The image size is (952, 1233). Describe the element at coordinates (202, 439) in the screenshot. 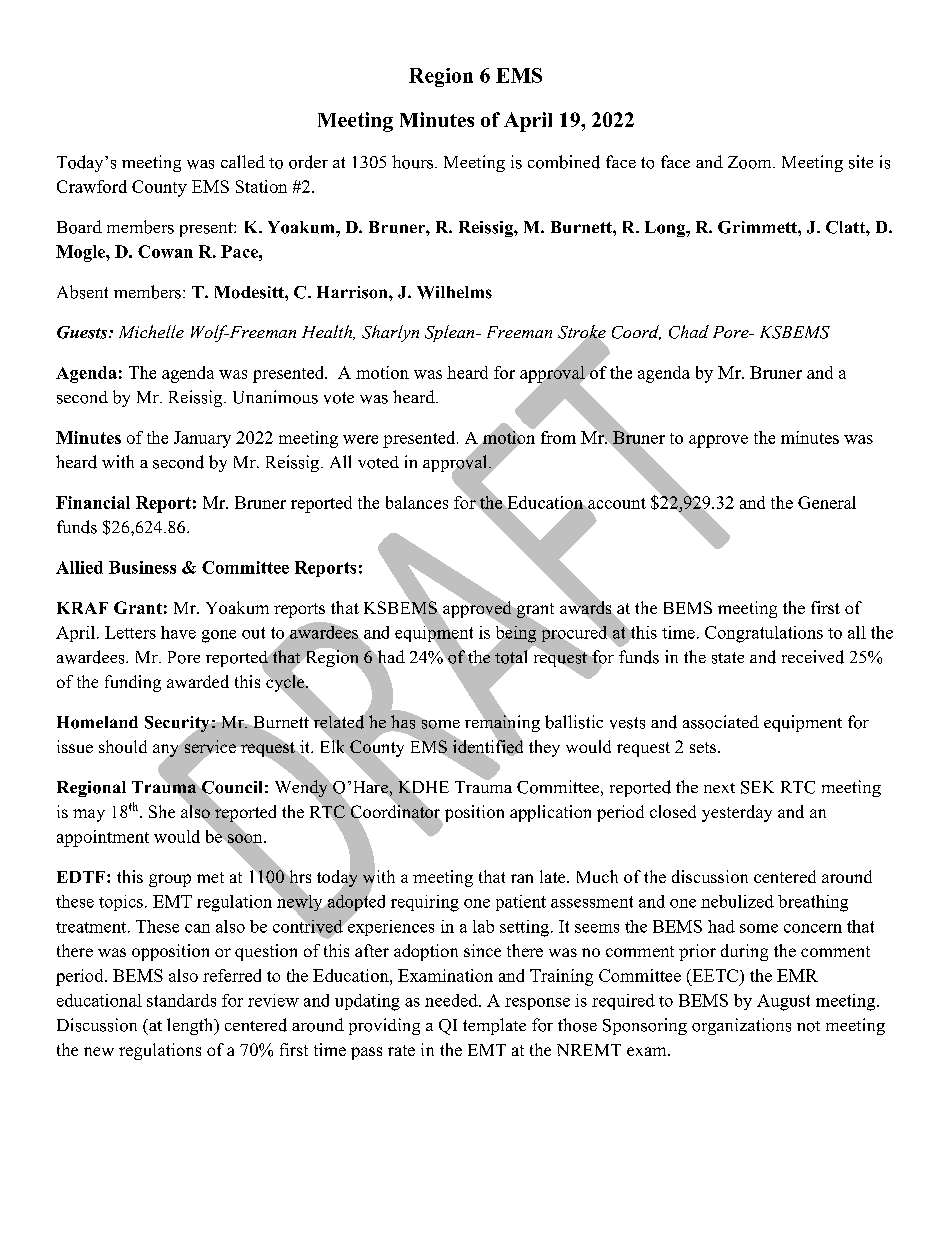

I see `January` at that location.
